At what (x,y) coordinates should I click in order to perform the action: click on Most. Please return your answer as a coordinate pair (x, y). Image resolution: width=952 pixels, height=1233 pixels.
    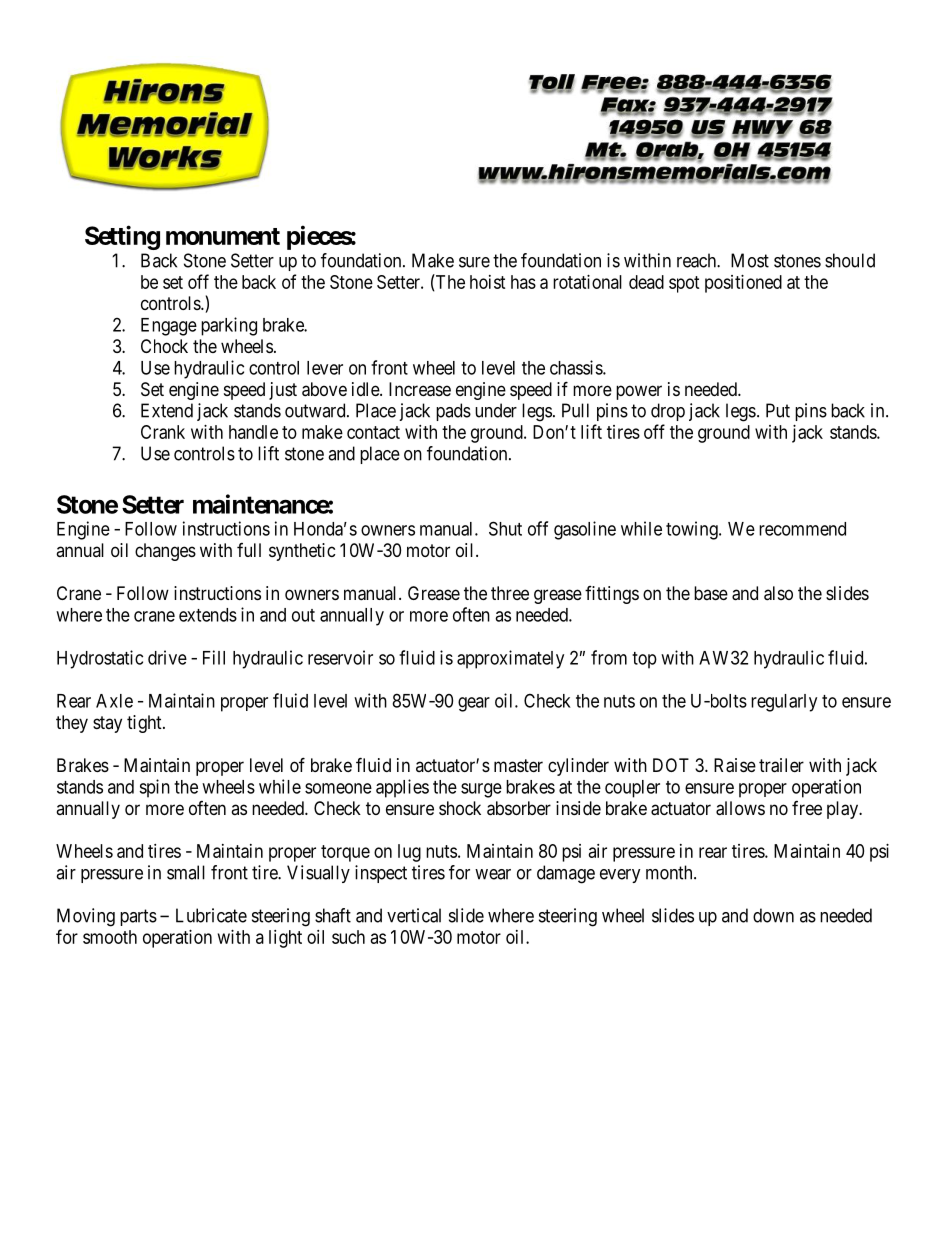
    Looking at the image, I should click on (750, 260).
